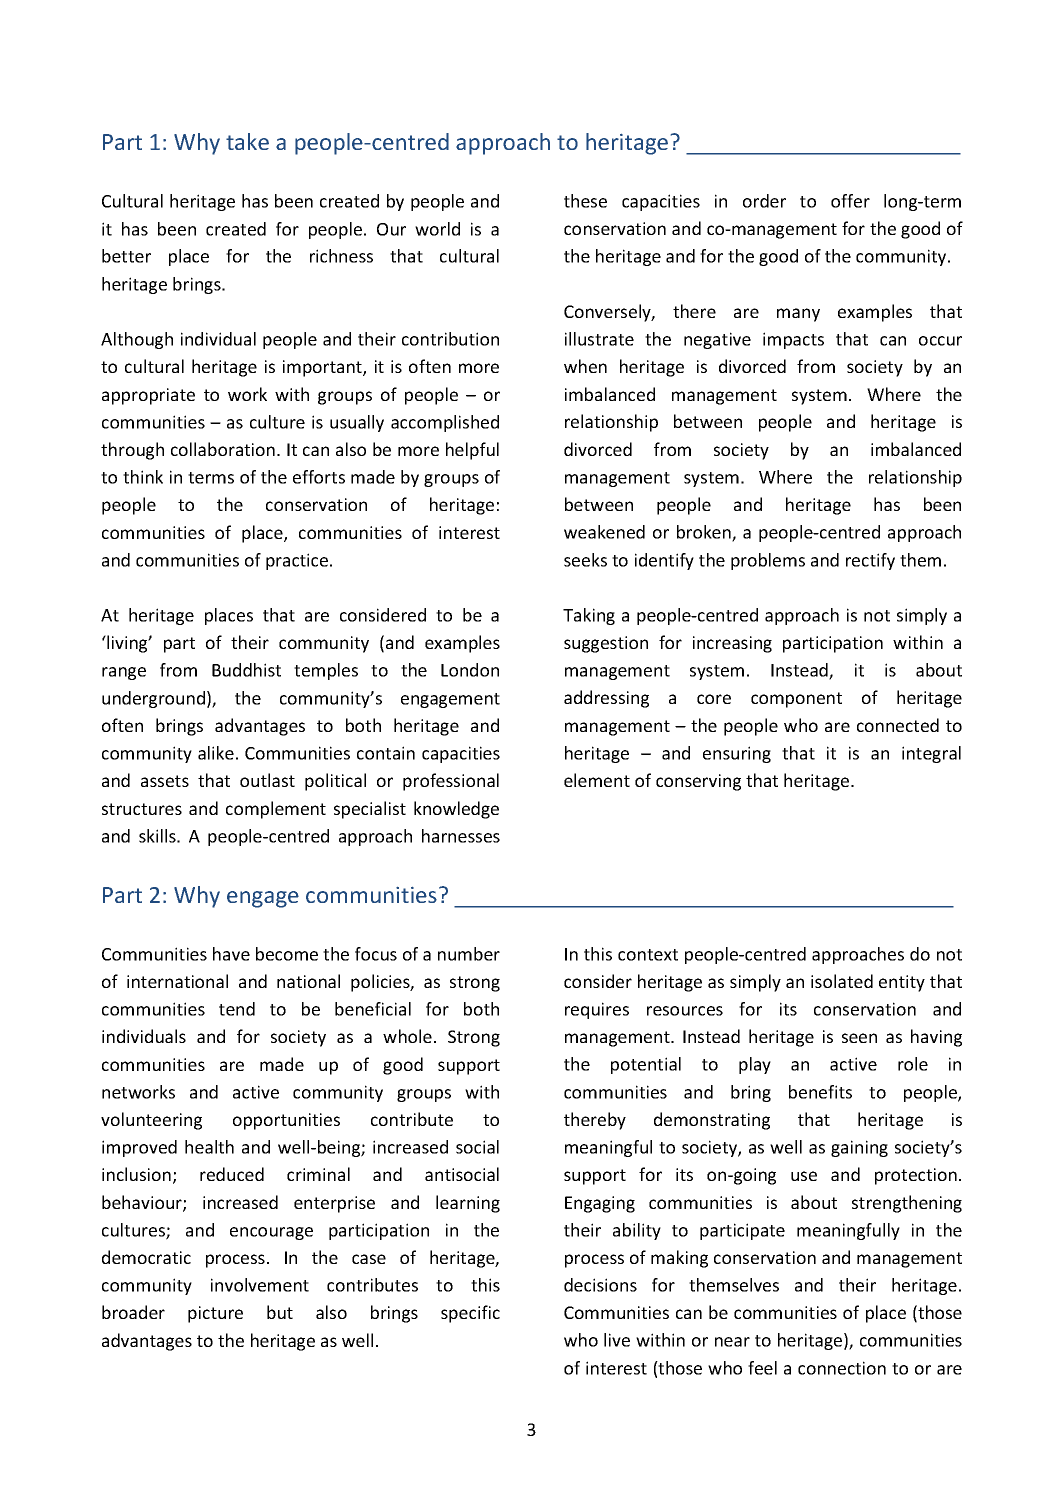 The image size is (1064, 1505). What do you see at coordinates (223, 449) in the image?
I see `collaboration` at bounding box center [223, 449].
